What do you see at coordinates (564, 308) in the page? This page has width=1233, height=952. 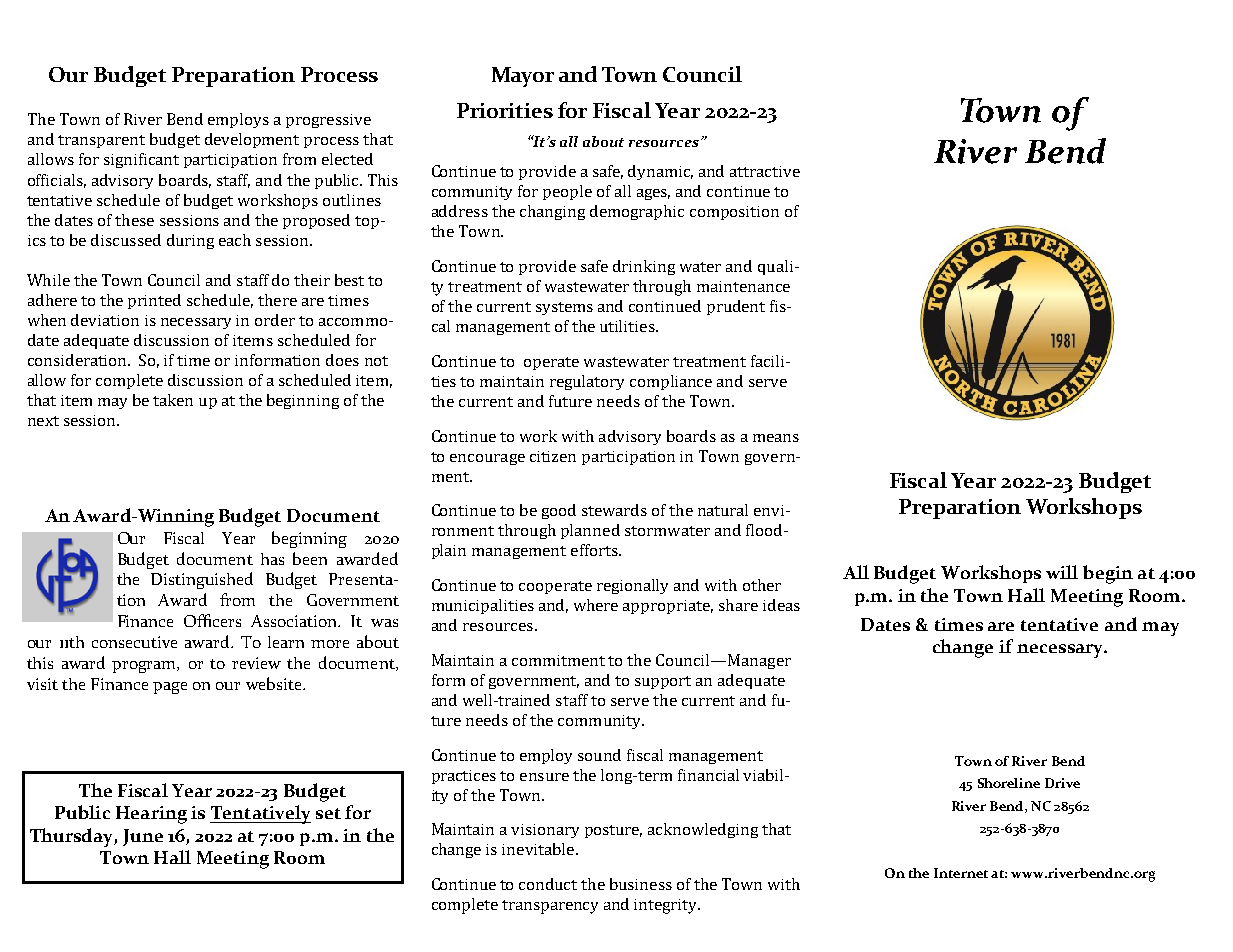 I see `systems` at bounding box center [564, 308].
